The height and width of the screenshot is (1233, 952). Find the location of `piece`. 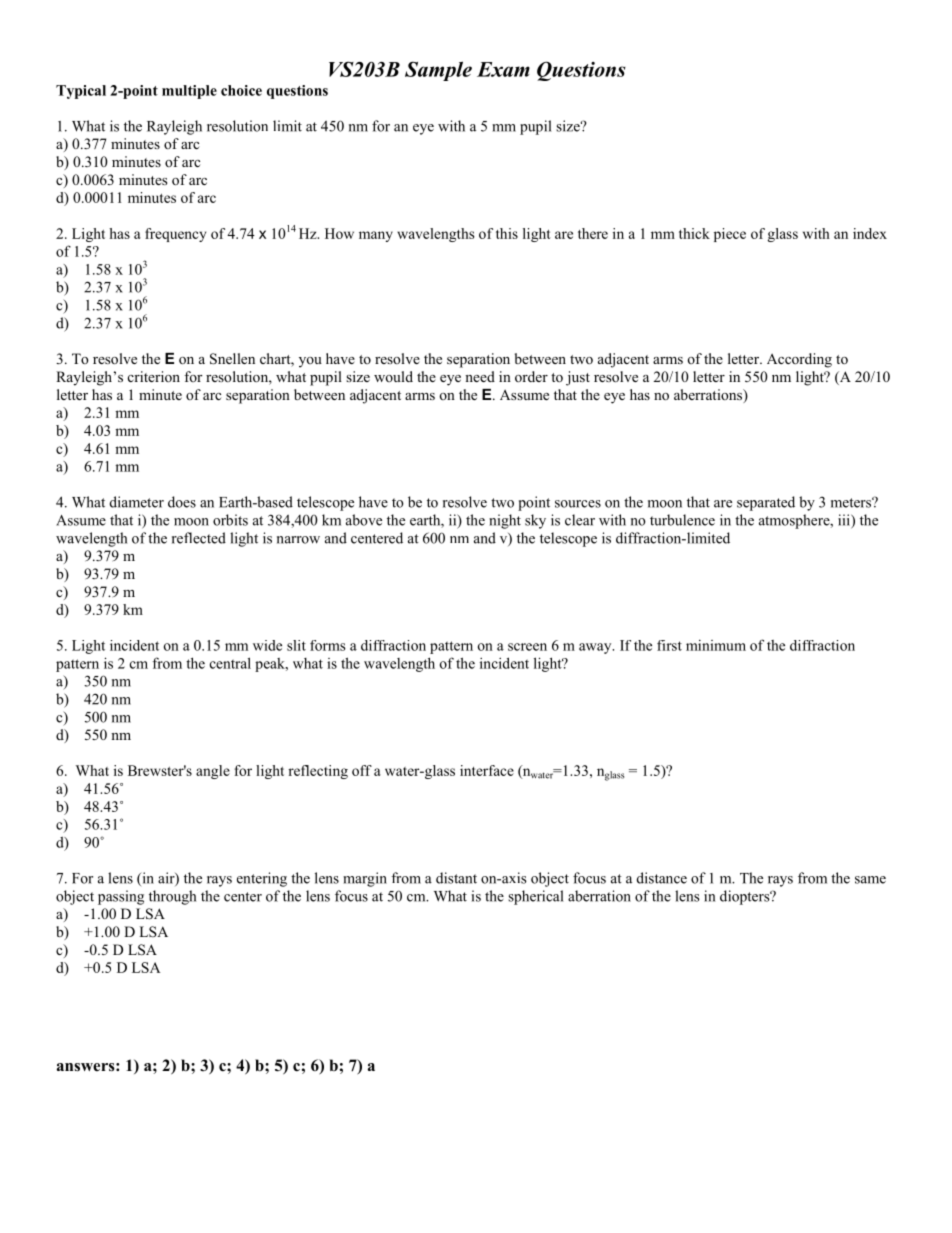

piece is located at coordinates (730, 235).
